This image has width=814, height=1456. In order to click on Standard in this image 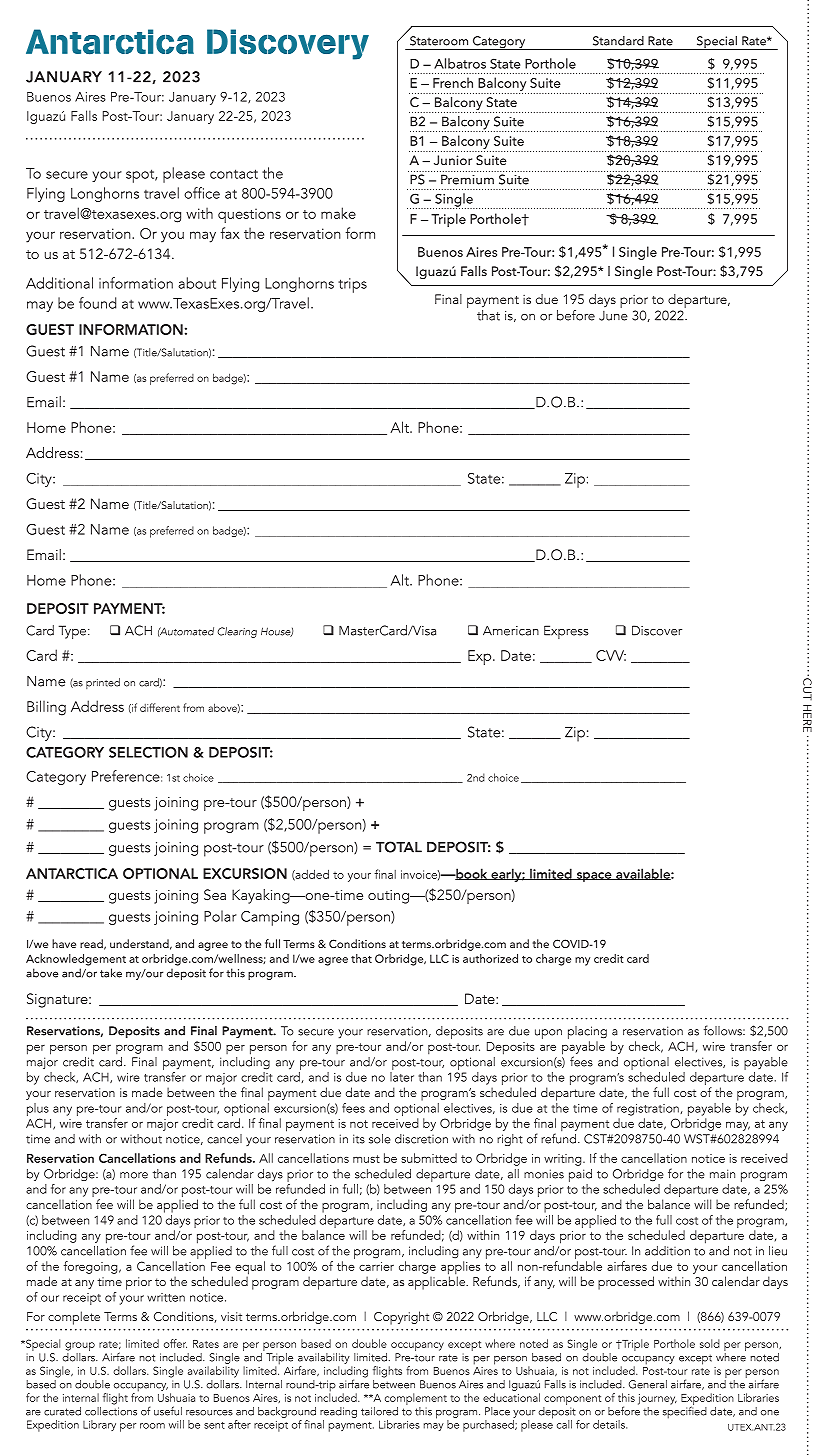, I will do `click(618, 41)`.
